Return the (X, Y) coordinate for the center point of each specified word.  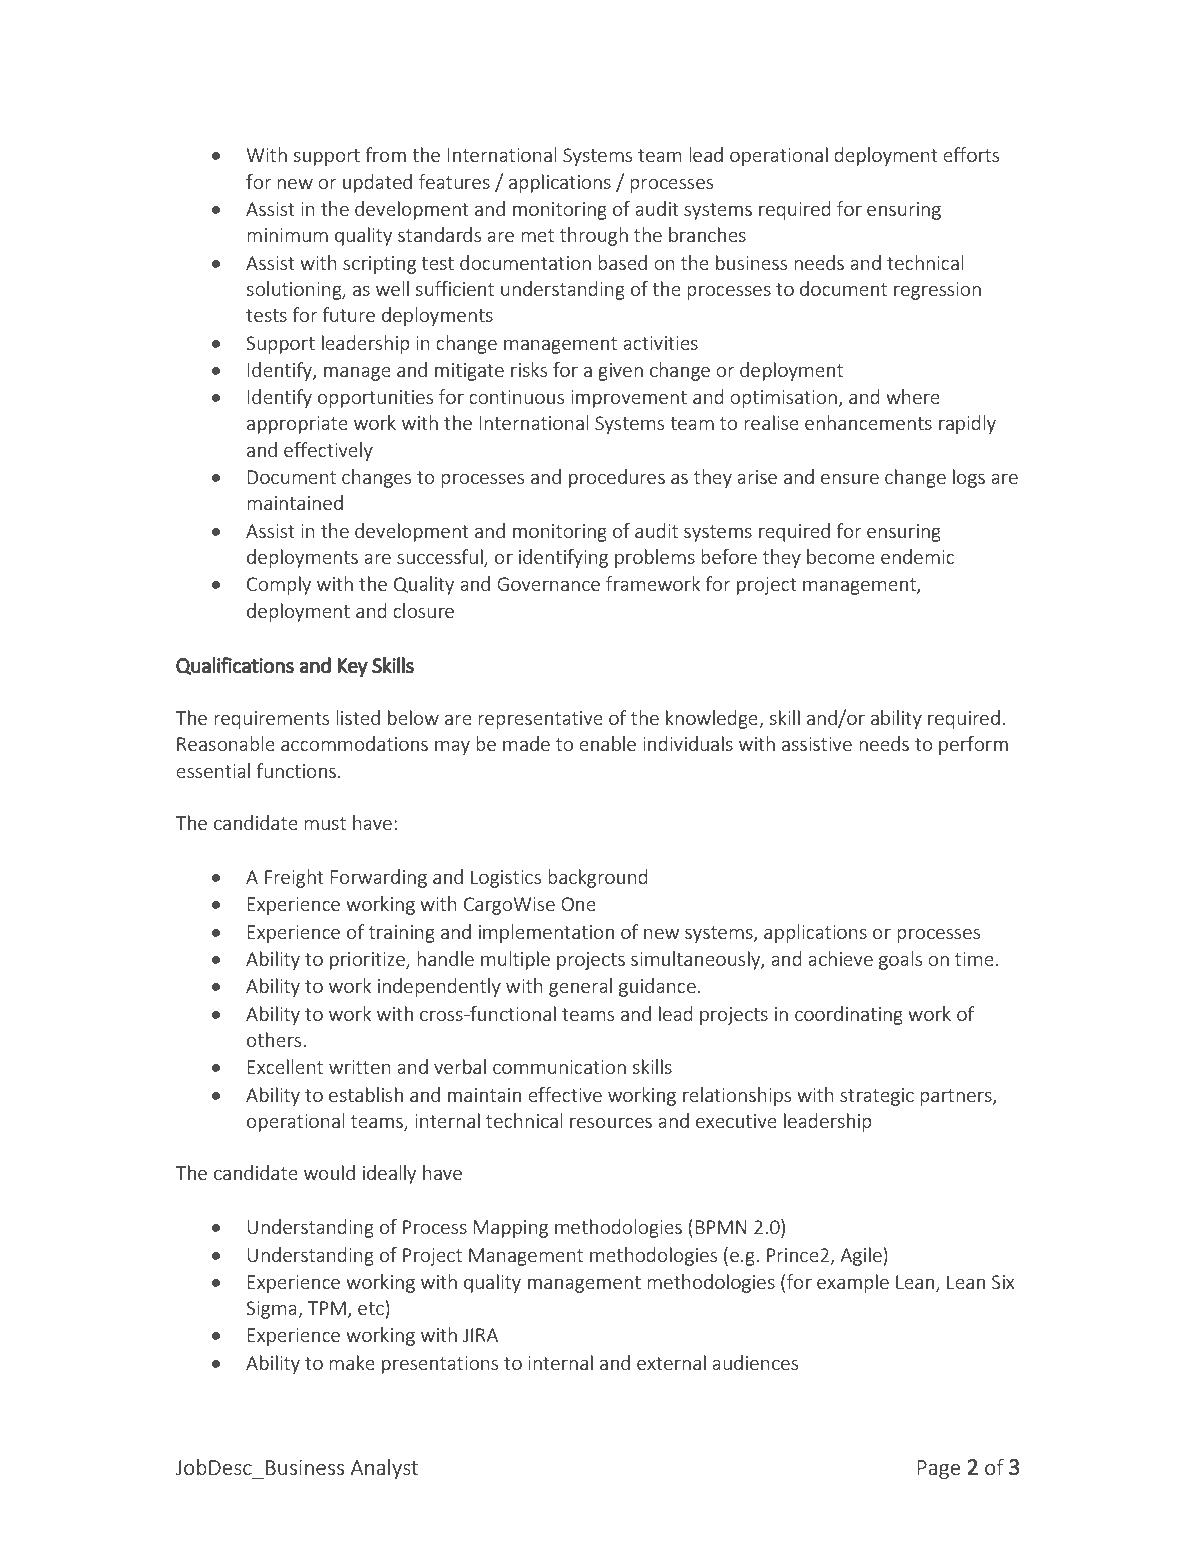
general (580, 987)
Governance (548, 584)
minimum (287, 235)
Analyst (384, 1469)
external (671, 1362)
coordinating (849, 1015)
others (275, 1039)
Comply (279, 585)
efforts (971, 154)
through (594, 236)
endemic (917, 556)
